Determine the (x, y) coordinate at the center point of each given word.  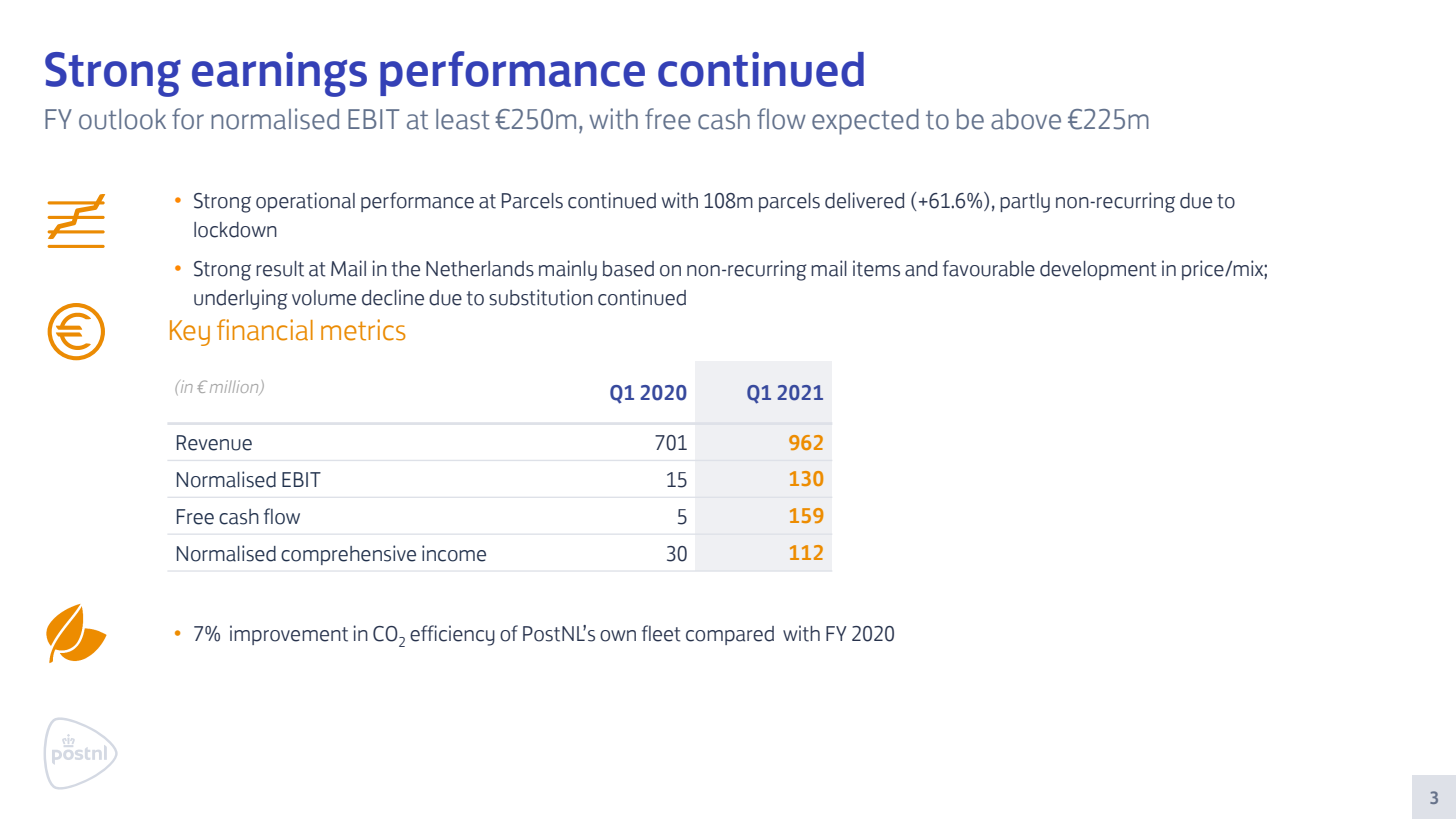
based (628, 269)
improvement (289, 635)
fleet (661, 633)
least (463, 119)
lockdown (235, 230)
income (454, 553)
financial (265, 330)
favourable (989, 268)
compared (730, 635)
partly (1025, 203)
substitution (541, 297)
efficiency (452, 635)
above (1026, 119)
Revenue (214, 443)
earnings (279, 74)
